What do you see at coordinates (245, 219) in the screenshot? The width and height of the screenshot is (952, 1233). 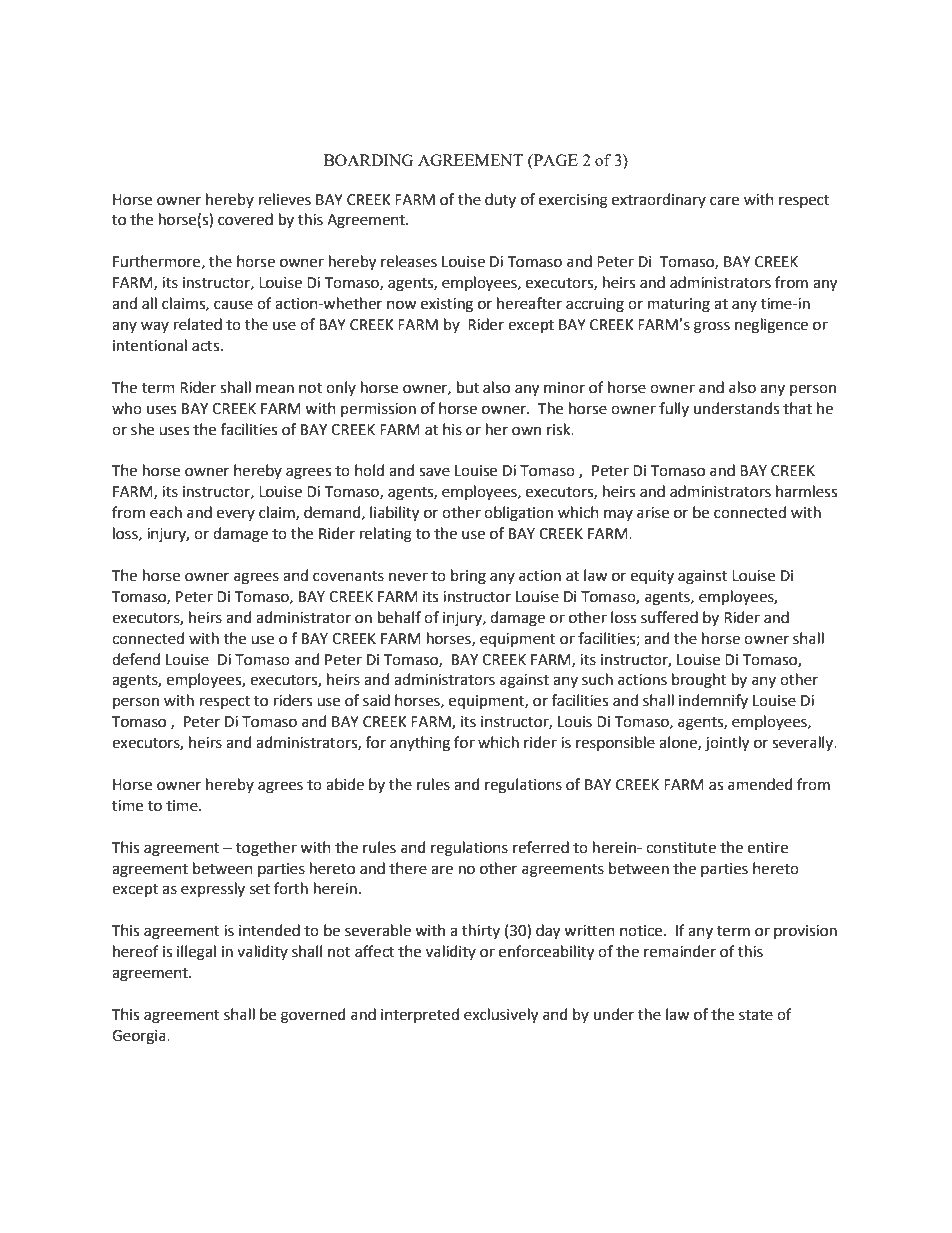 I see `covered` at bounding box center [245, 219].
